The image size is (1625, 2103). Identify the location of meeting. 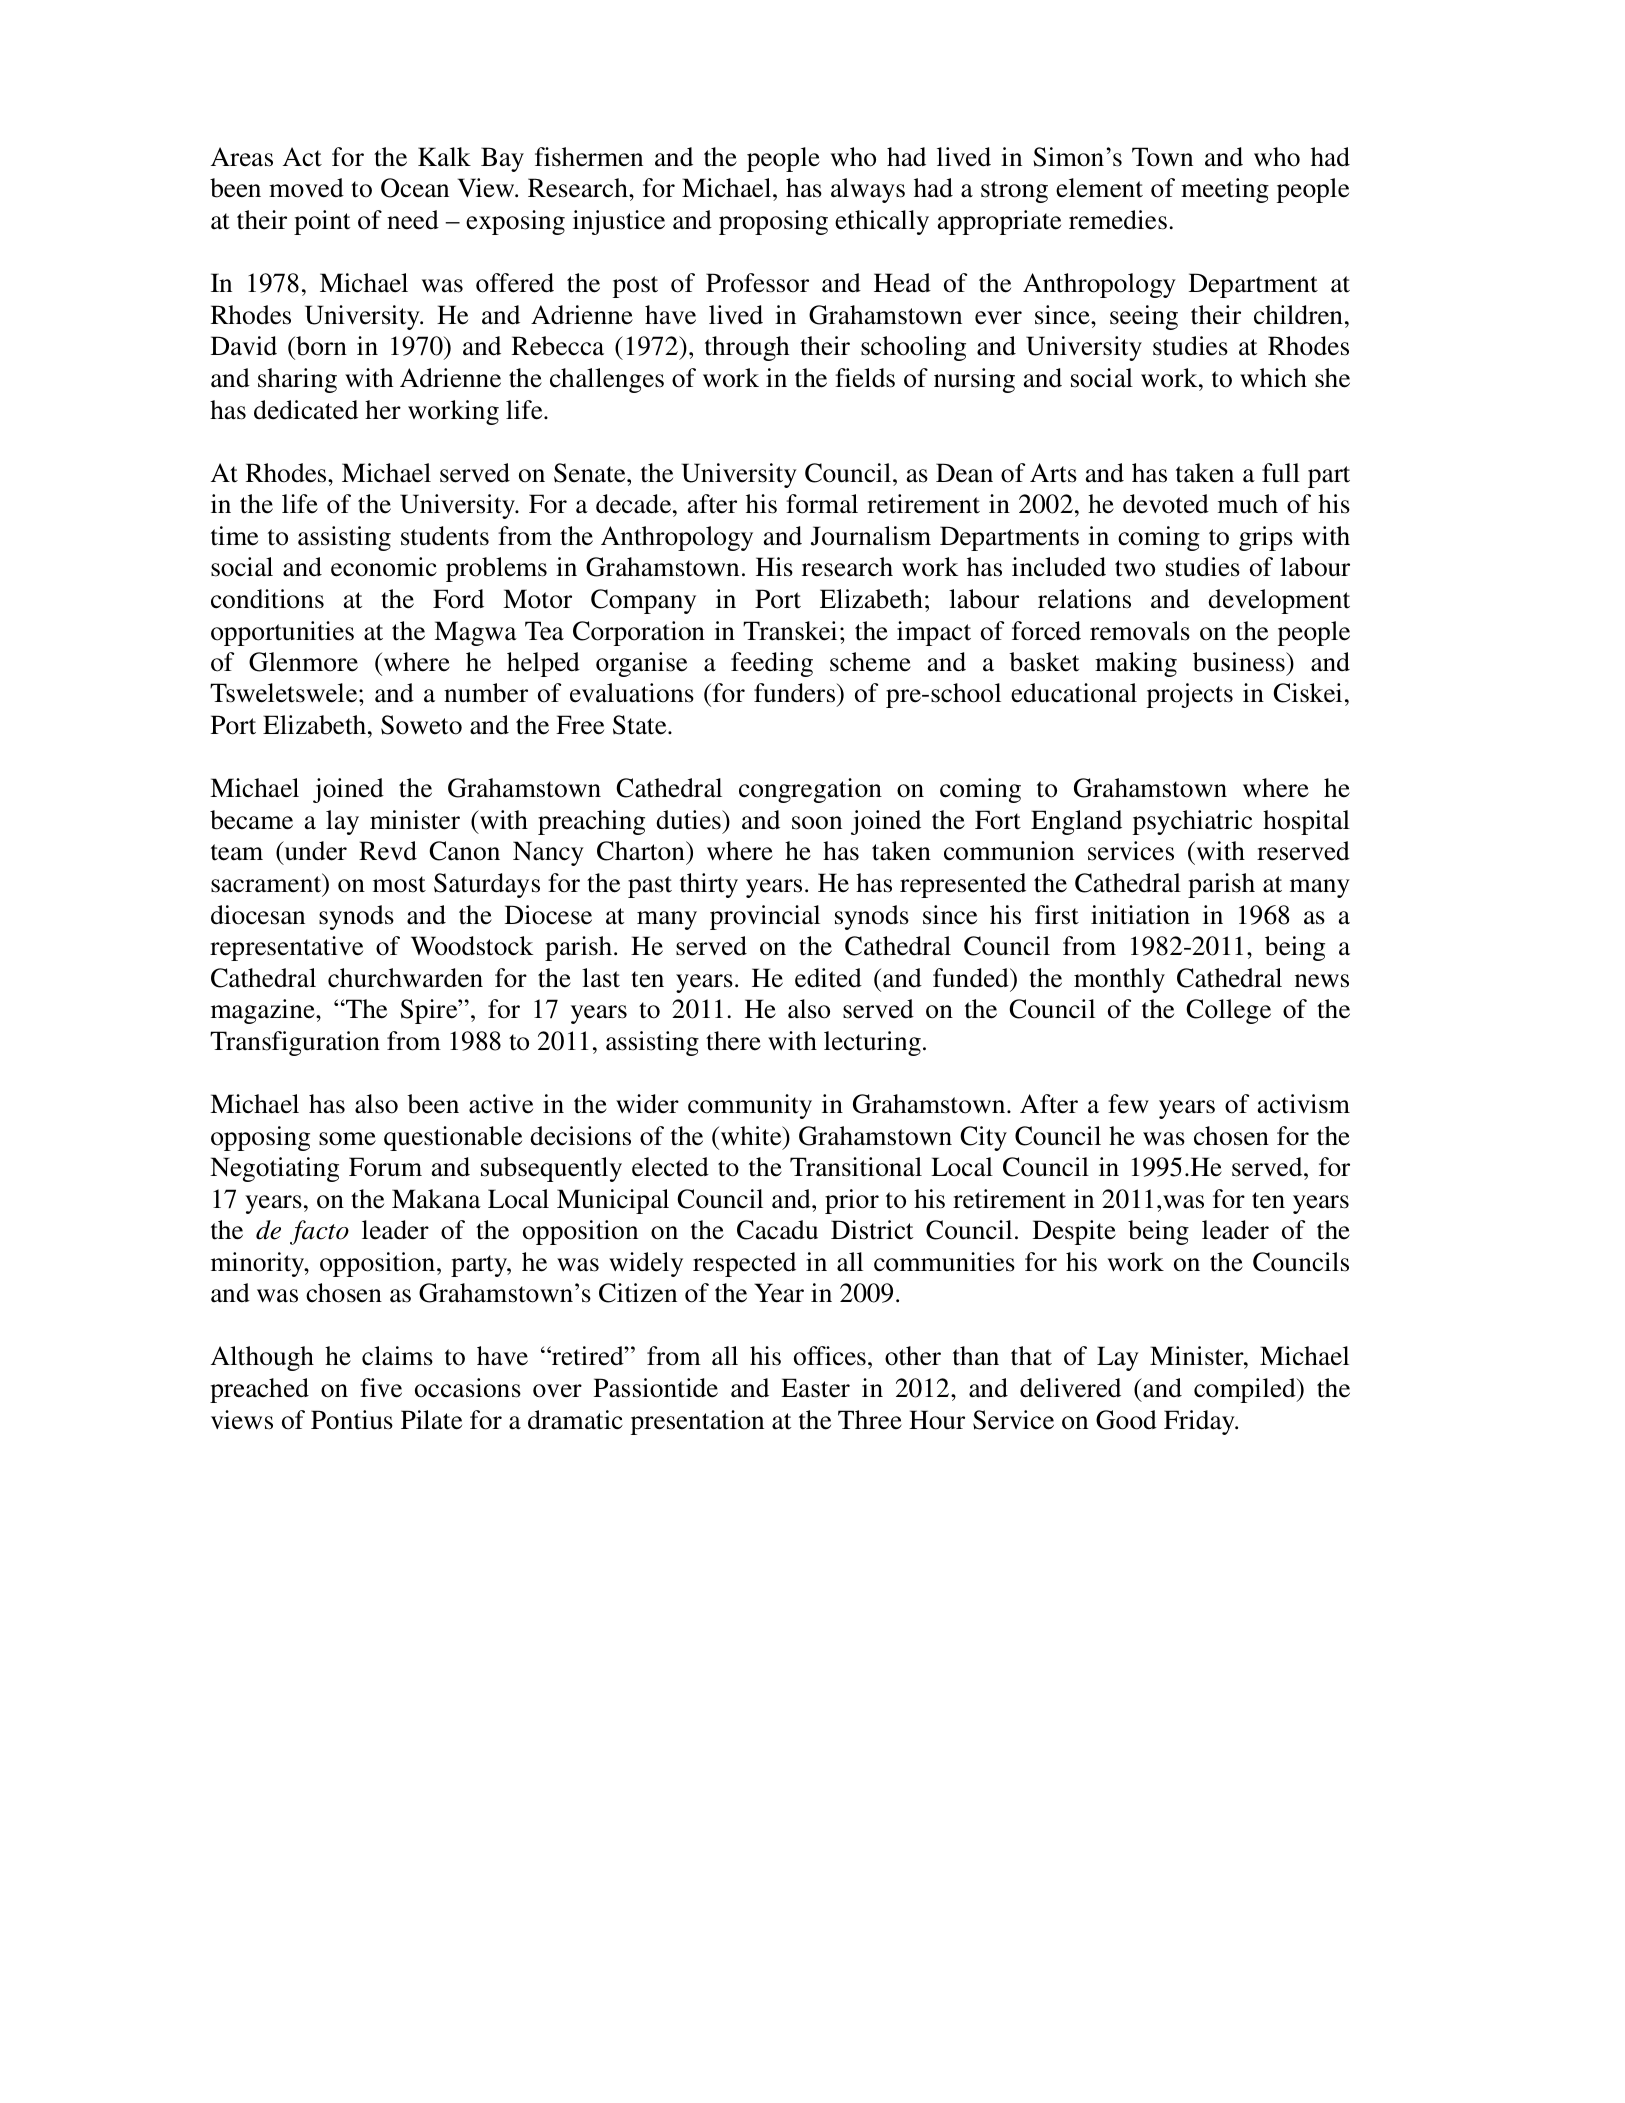
(1225, 190).
